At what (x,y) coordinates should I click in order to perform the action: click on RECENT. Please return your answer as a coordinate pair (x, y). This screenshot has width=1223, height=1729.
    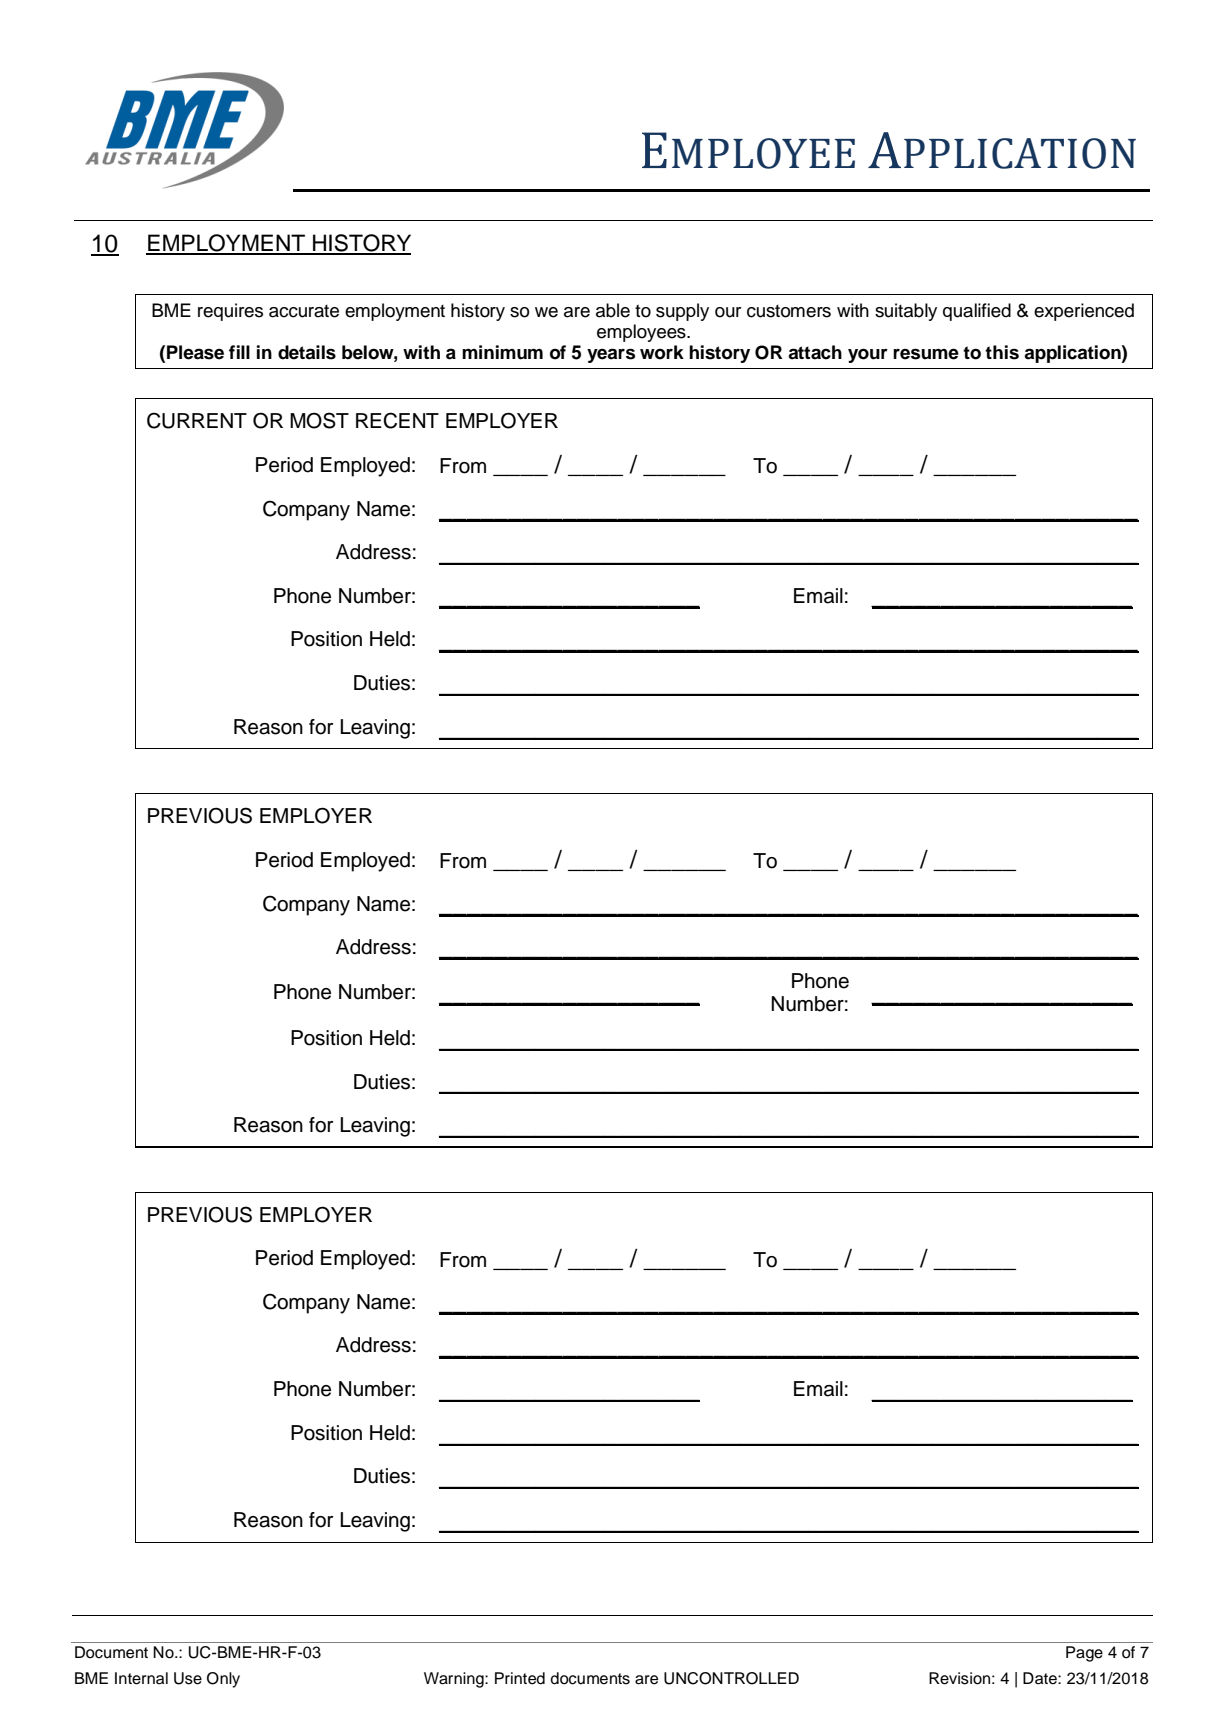
    Looking at the image, I should click on (397, 420).
